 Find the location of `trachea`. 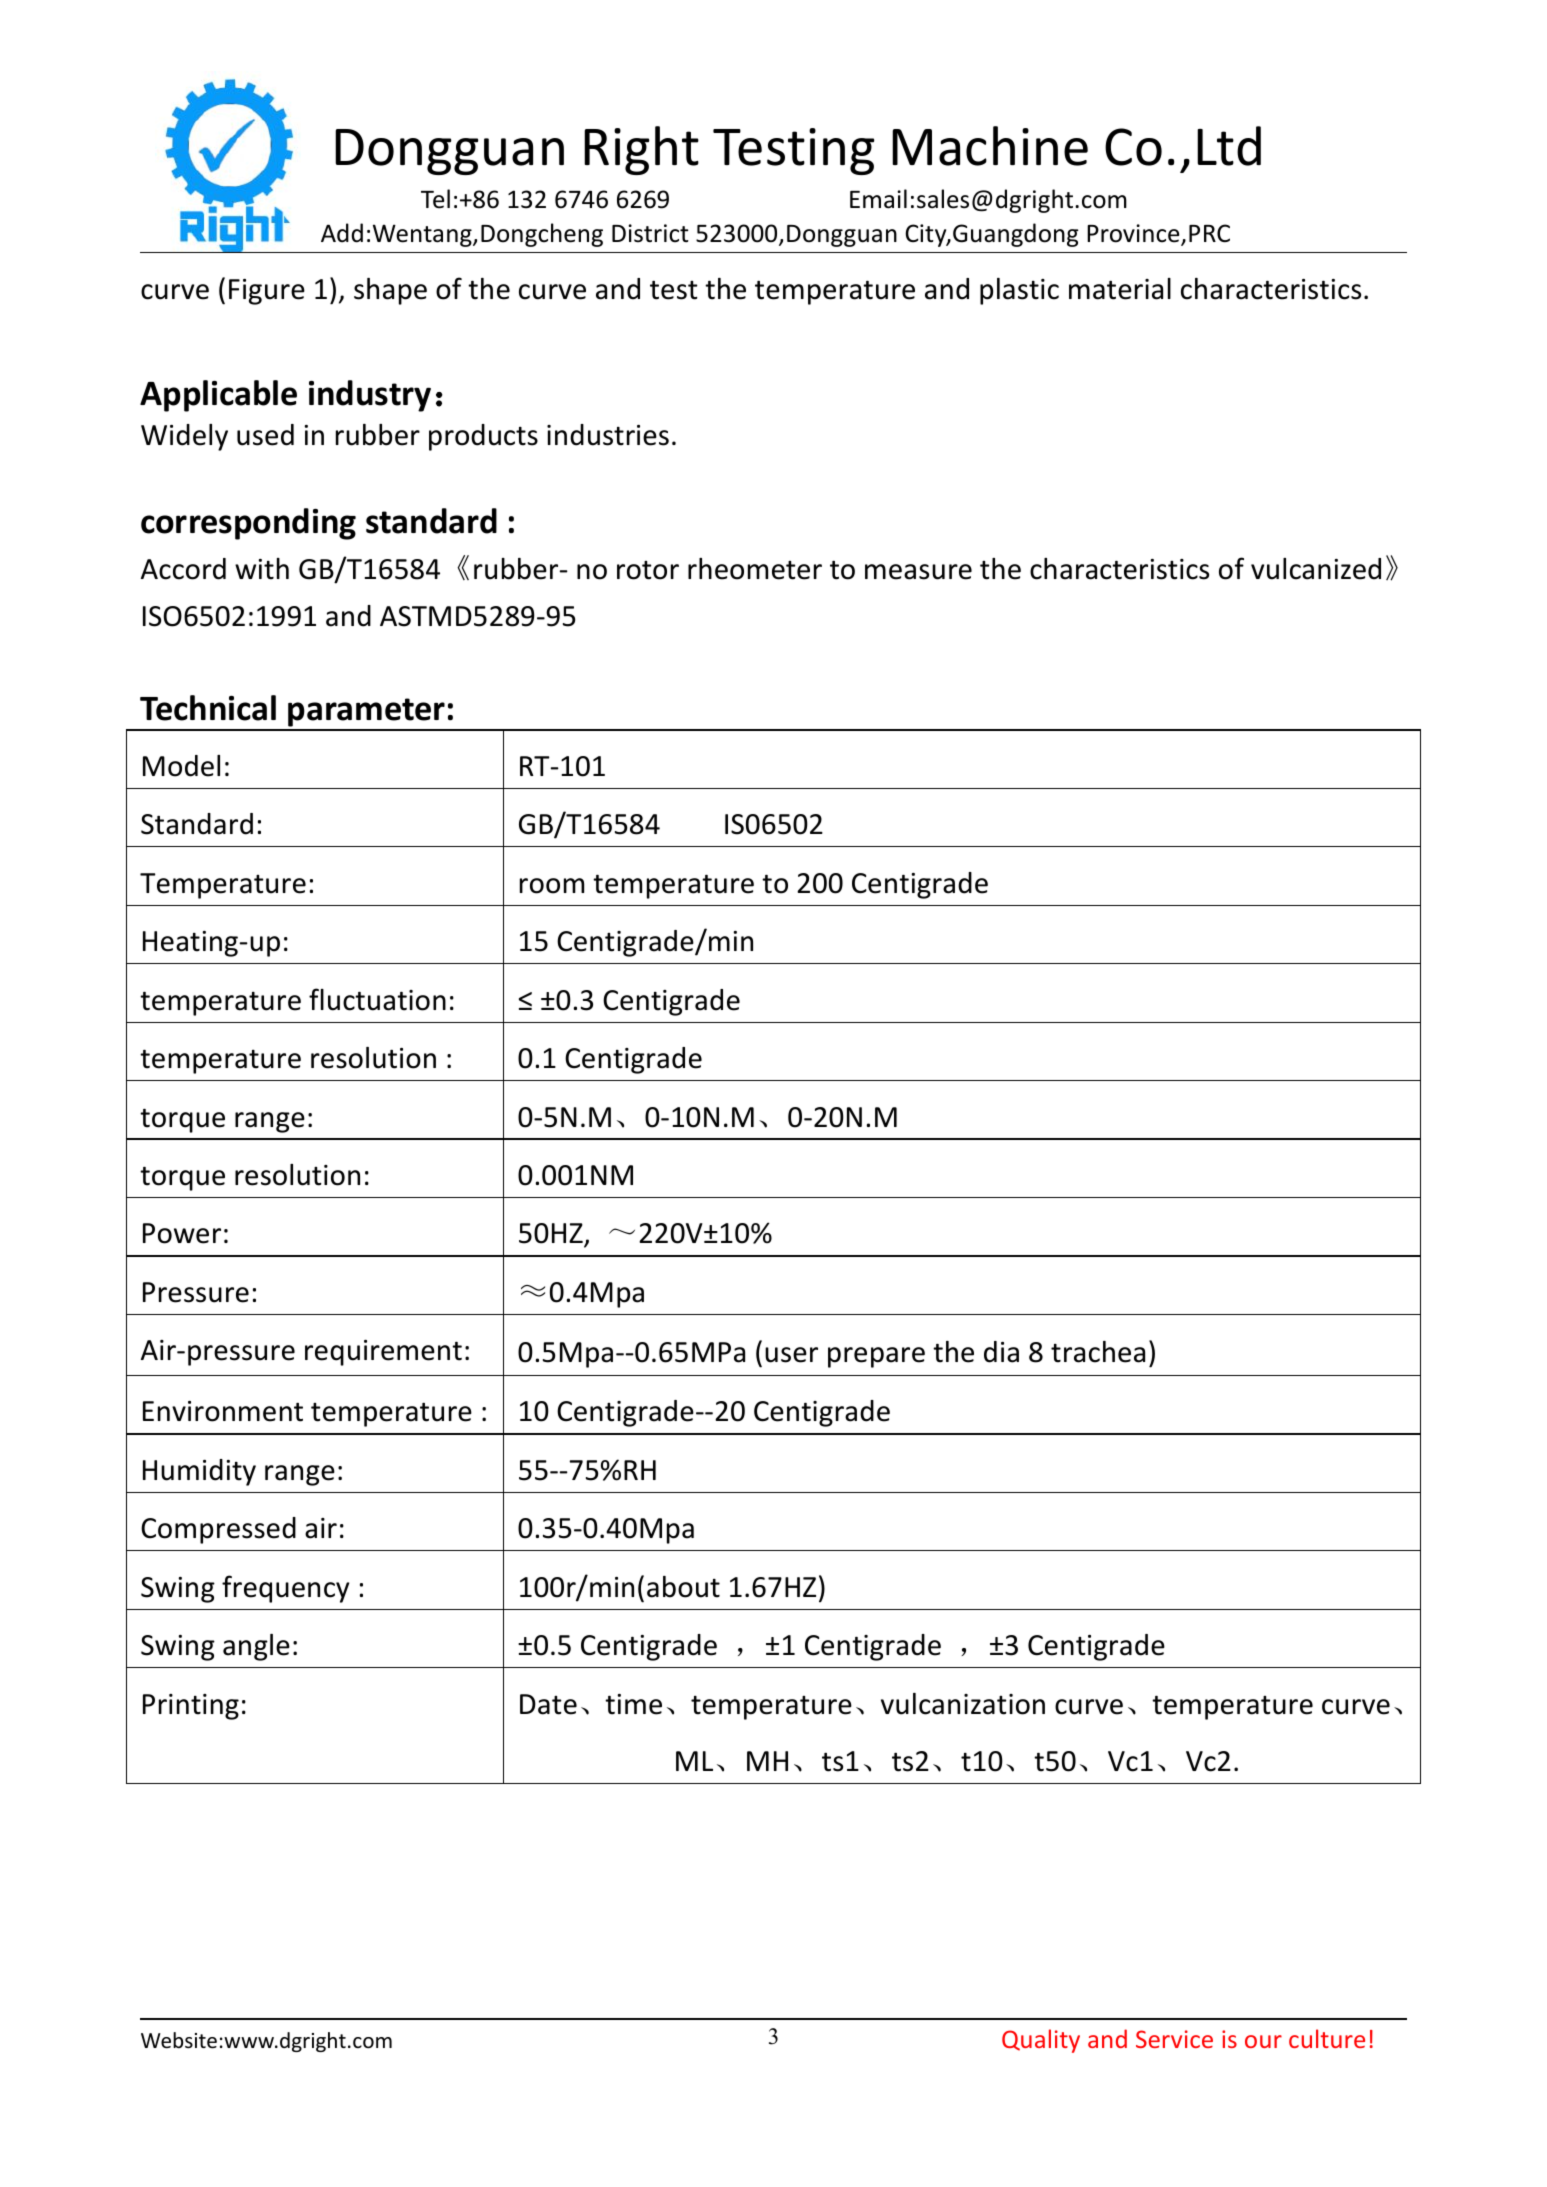

trachea is located at coordinates (1098, 1352).
